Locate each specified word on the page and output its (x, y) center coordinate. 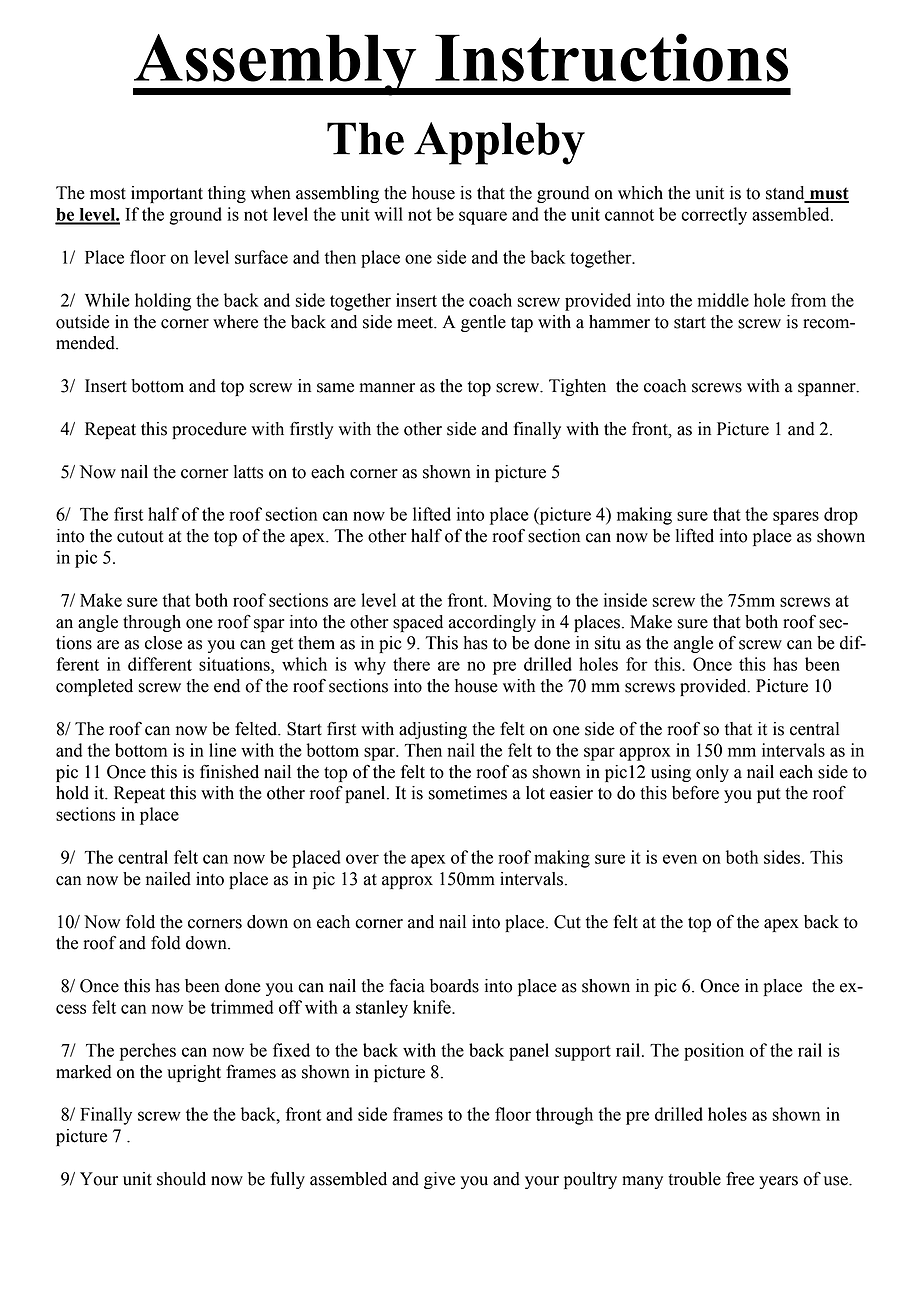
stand (786, 194)
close (163, 643)
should (181, 1179)
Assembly (276, 65)
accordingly (492, 623)
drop (841, 516)
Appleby (499, 143)
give (439, 1180)
